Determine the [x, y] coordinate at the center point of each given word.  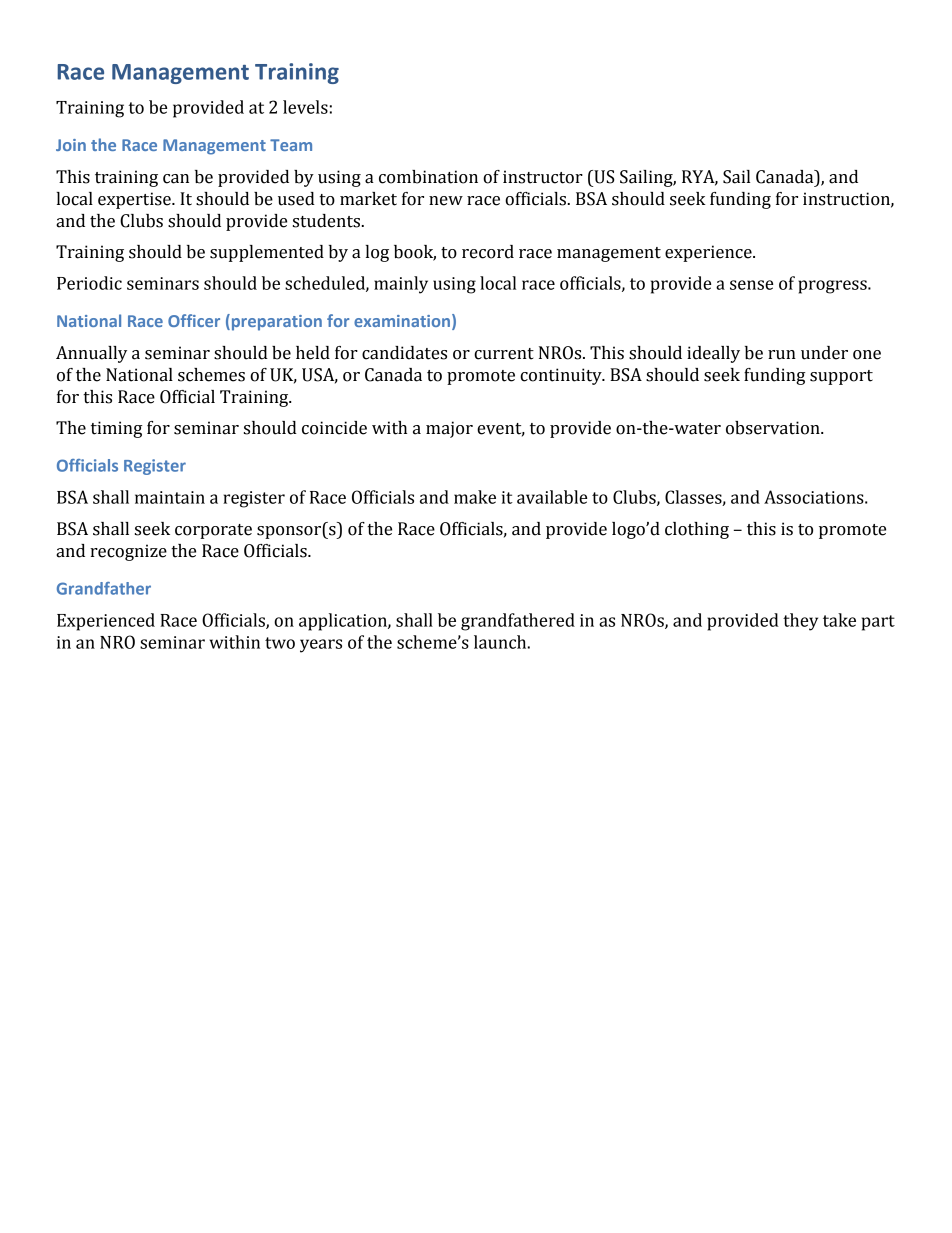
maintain [170, 497]
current [504, 354]
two [280, 643]
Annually [91, 354]
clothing [697, 530]
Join [71, 145]
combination [428, 177]
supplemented [267, 253]
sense [751, 285]
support [841, 377]
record [488, 252]
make [475, 497]
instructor [543, 177]
